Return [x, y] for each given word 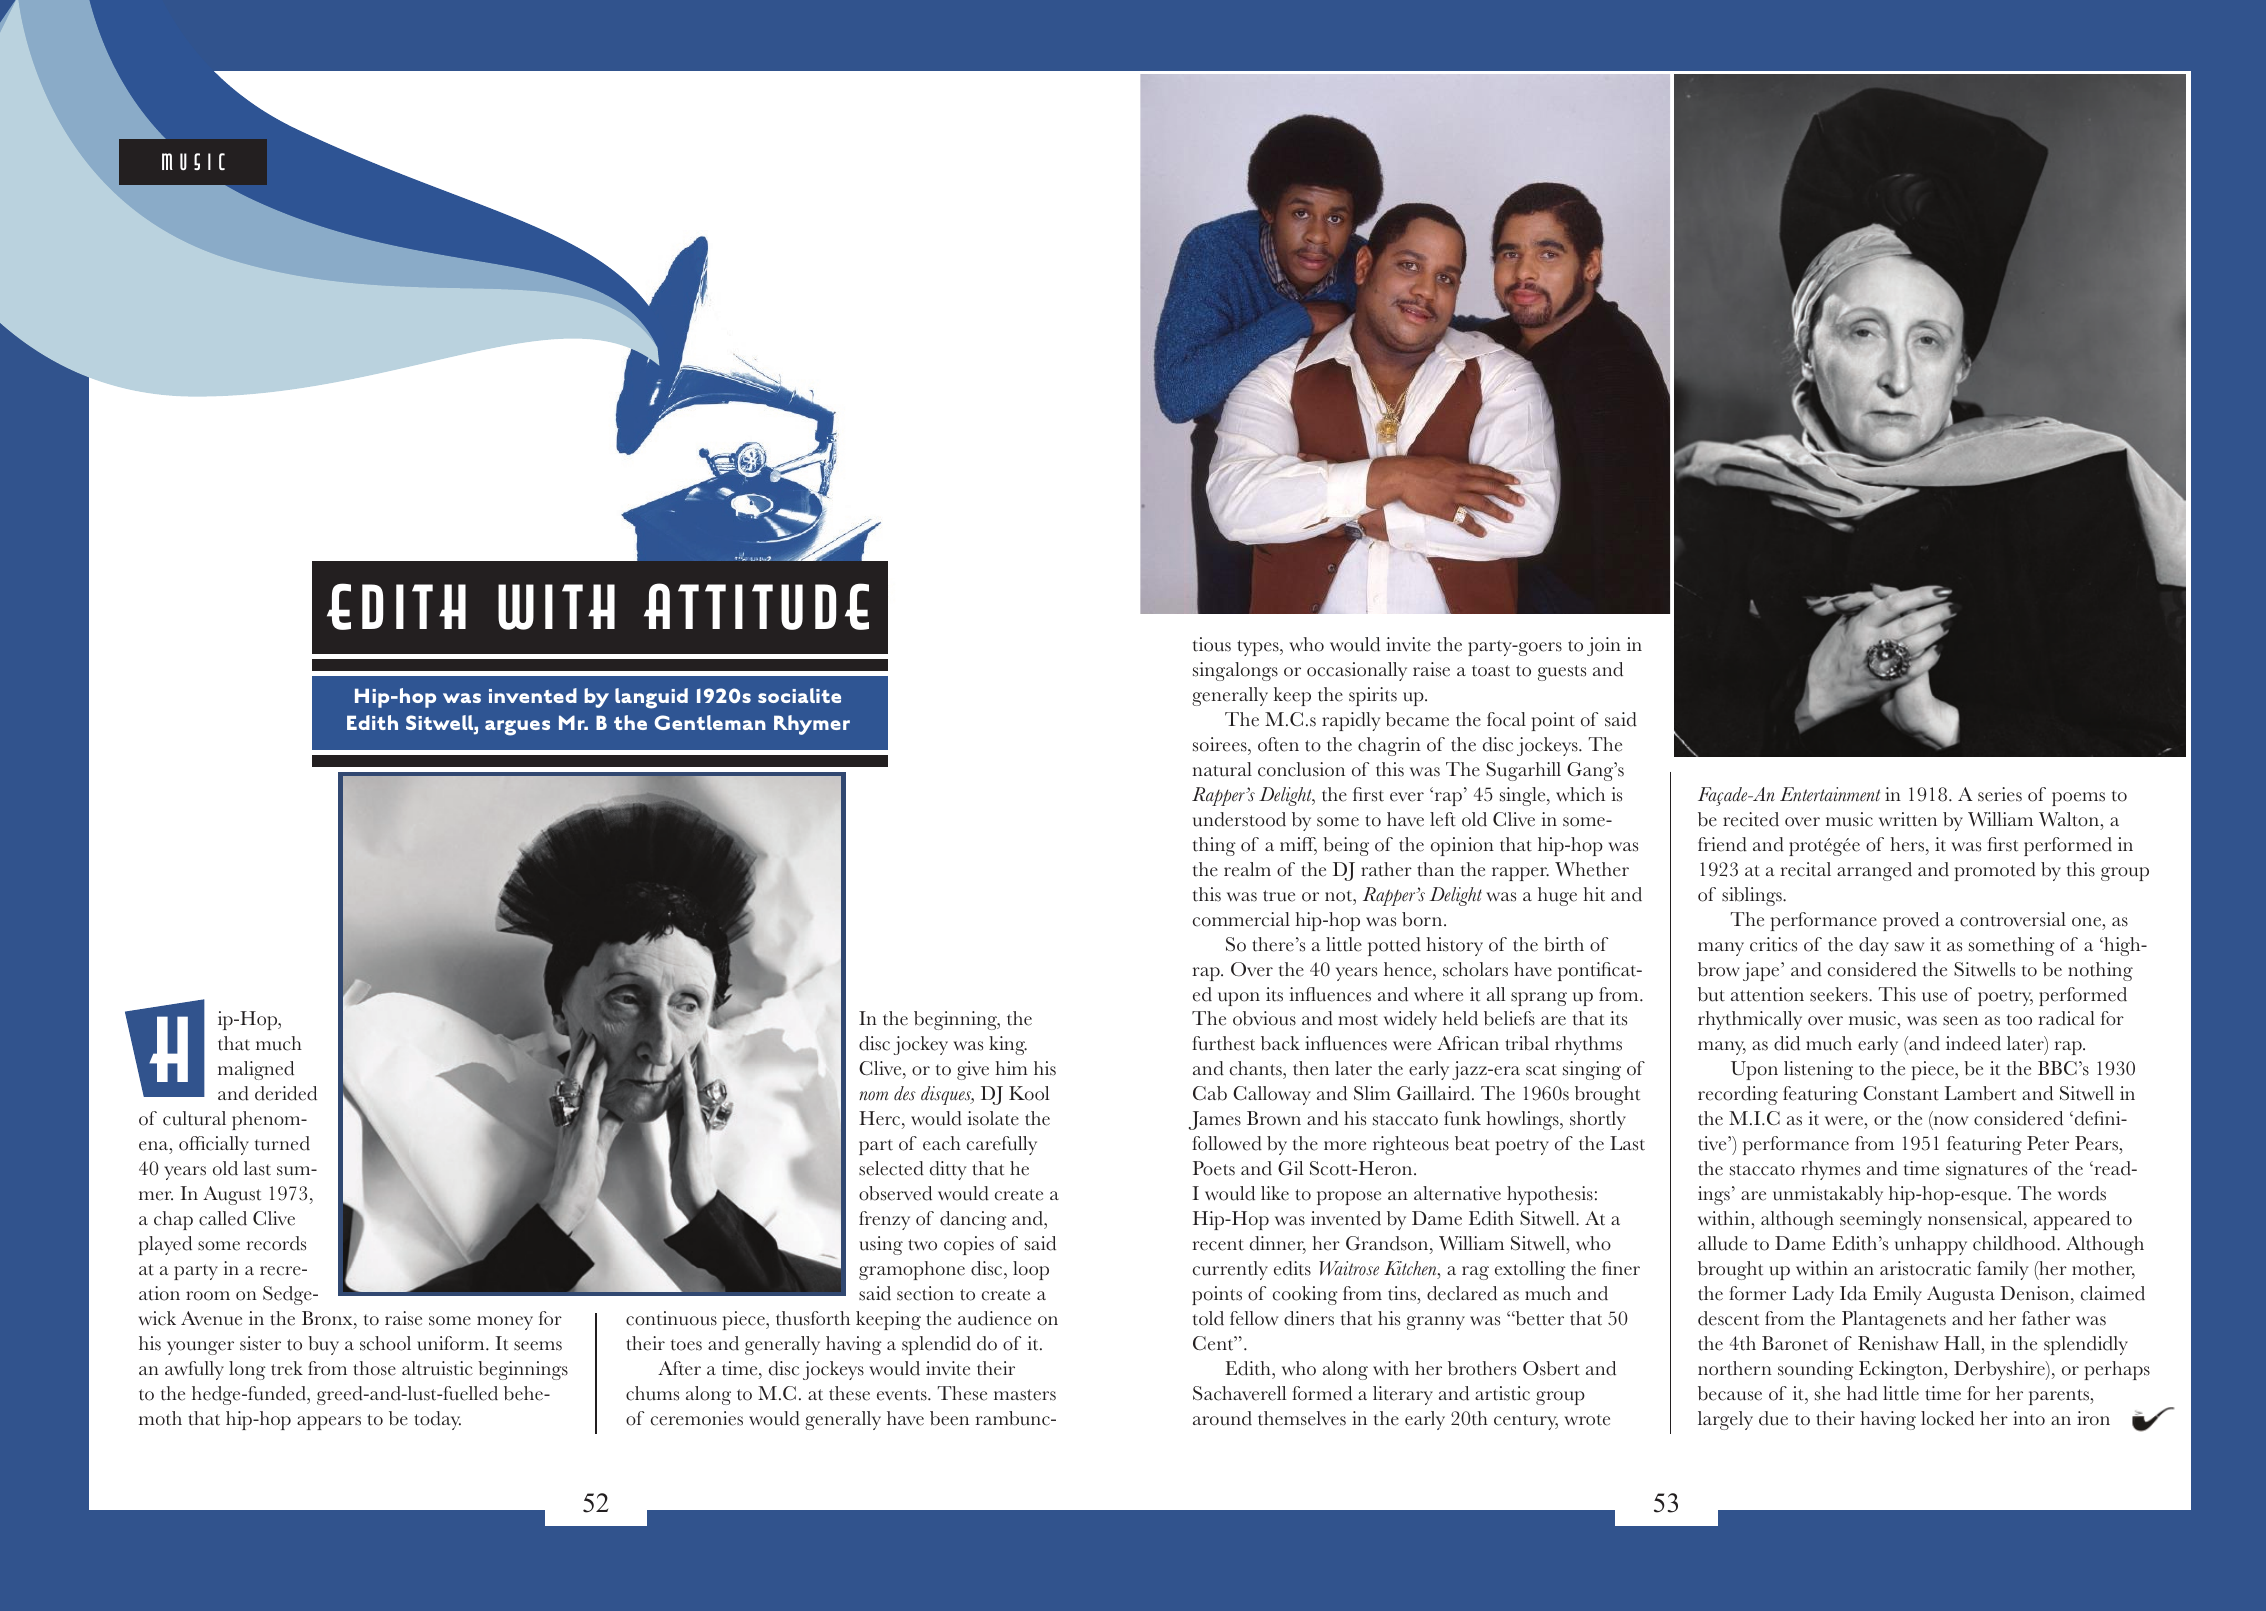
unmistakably [1828, 1195]
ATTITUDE [756, 606]
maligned [256, 1070]
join [1604, 646]
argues [517, 728]
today [437, 1420]
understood [1239, 819]
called [223, 1218]
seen [1960, 1021]
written [1908, 819]
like [1275, 1193]
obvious [1264, 1018]
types [1259, 648]
